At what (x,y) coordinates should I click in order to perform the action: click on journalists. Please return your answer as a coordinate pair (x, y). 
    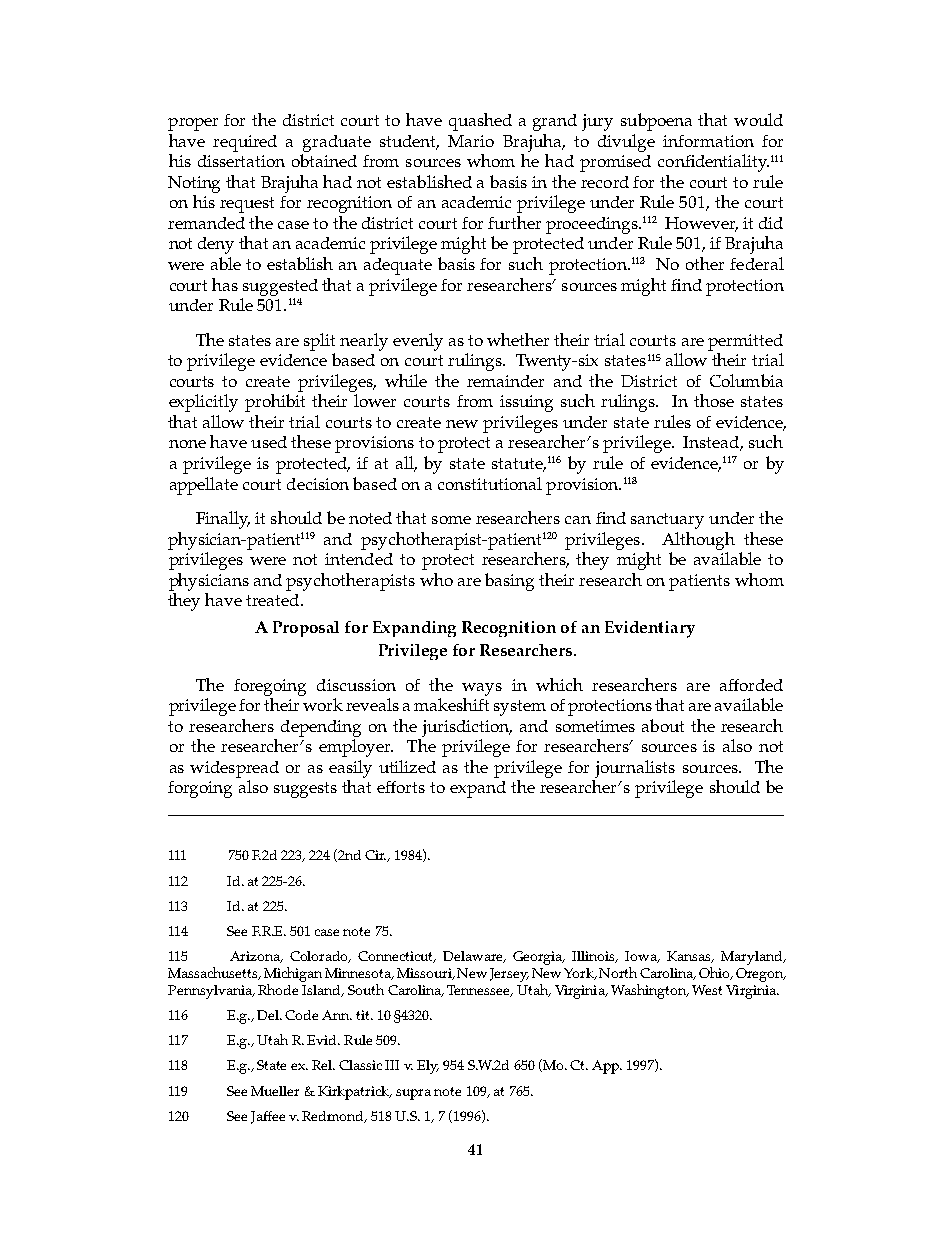
    Looking at the image, I should click on (635, 769).
